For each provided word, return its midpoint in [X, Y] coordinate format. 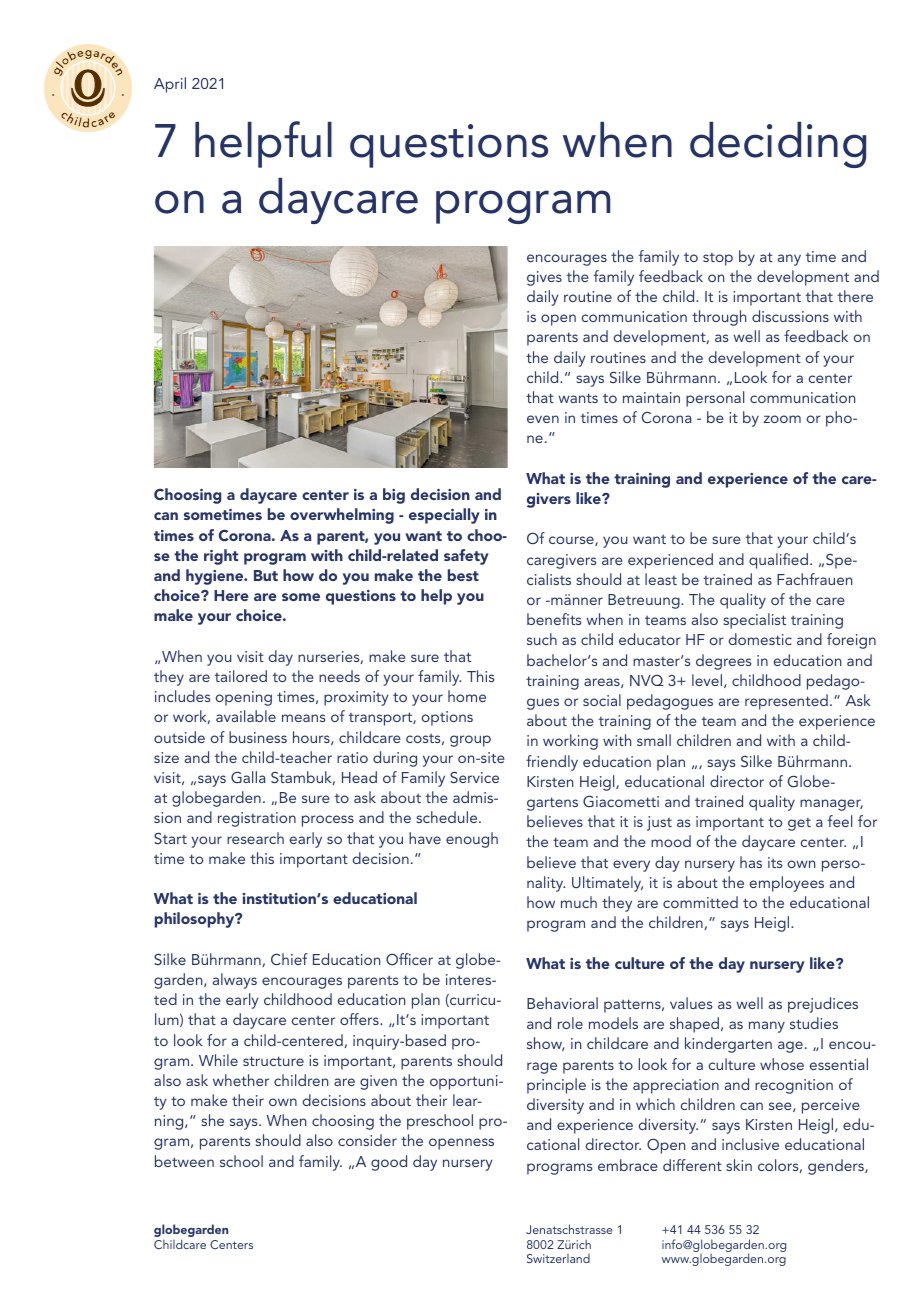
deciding [778, 145]
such [542, 639]
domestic [760, 639]
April [170, 85]
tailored [241, 676]
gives [544, 278]
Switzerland [558, 1258]
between [184, 1161]
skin [739, 1165]
